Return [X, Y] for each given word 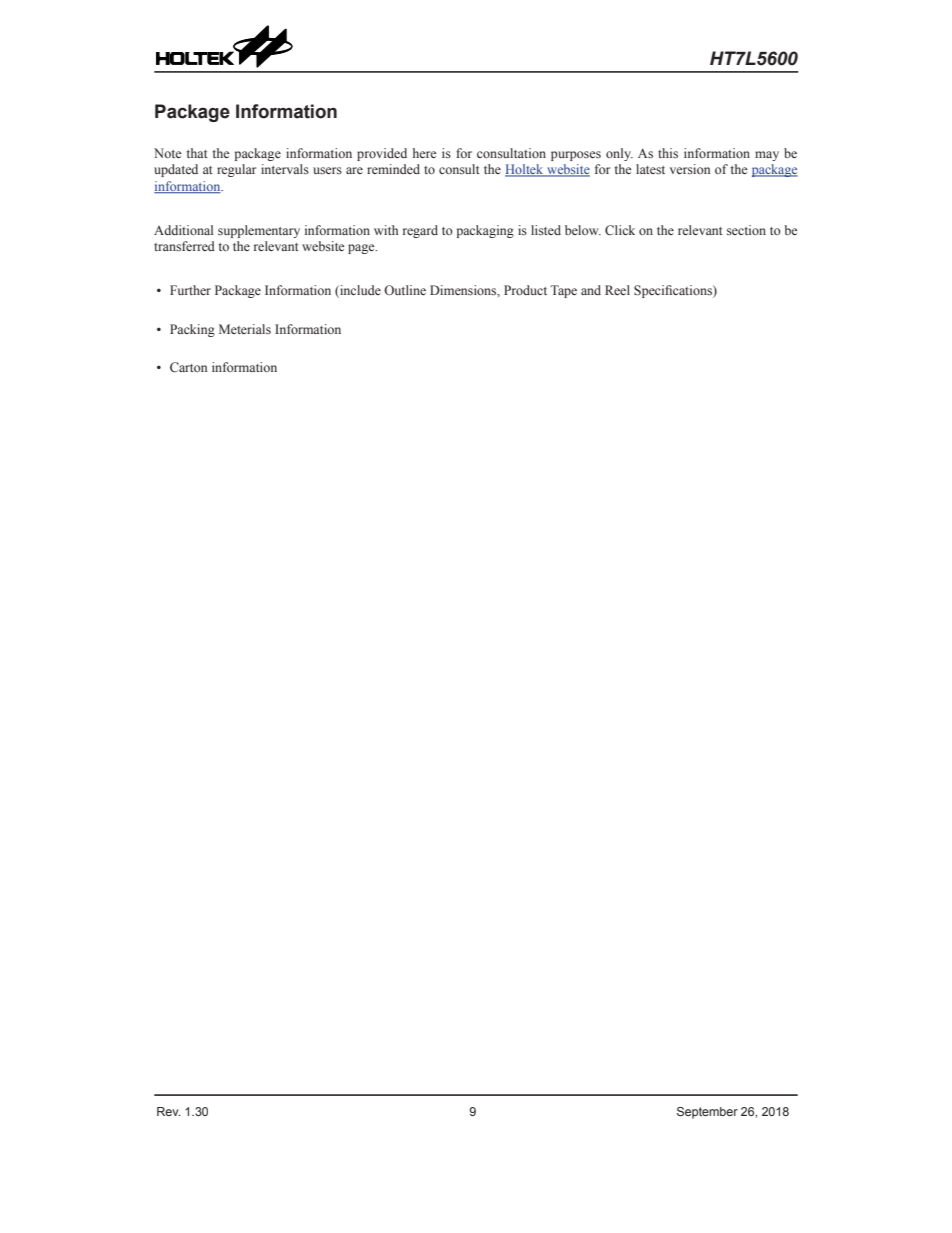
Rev [168, 1111]
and [591, 290]
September [707, 1113]
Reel [617, 290]
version [690, 169]
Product [525, 290]
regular [236, 170]
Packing [192, 330]
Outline [405, 290]
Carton [188, 367]
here [424, 153]
